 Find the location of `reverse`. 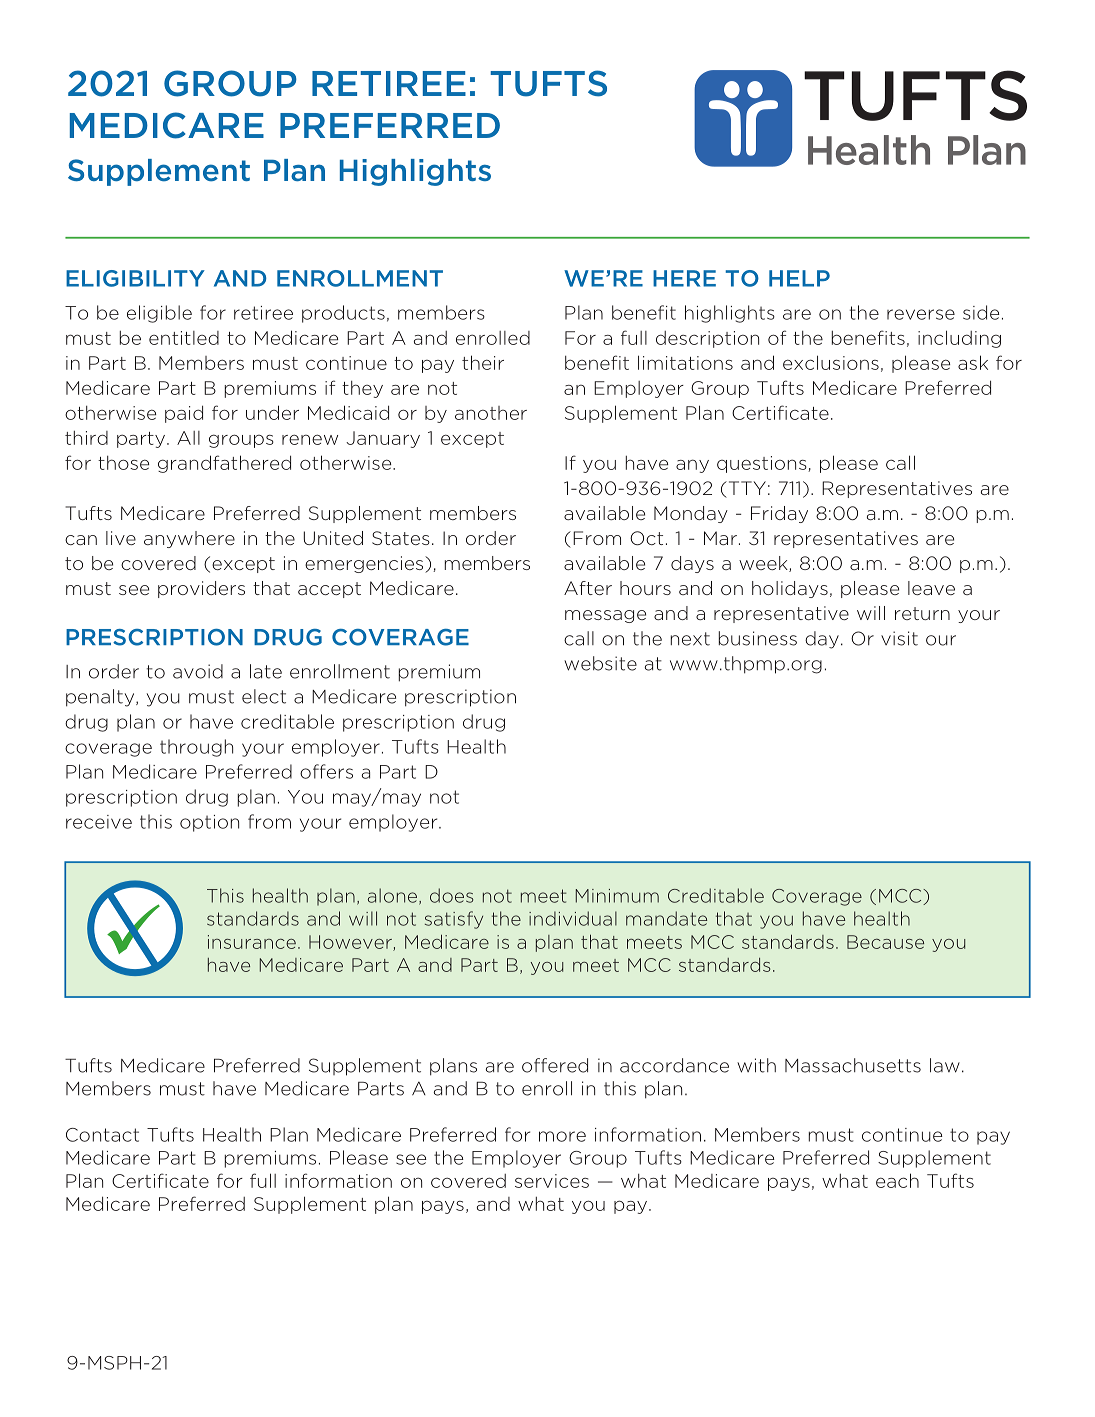

reverse is located at coordinates (921, 314).
